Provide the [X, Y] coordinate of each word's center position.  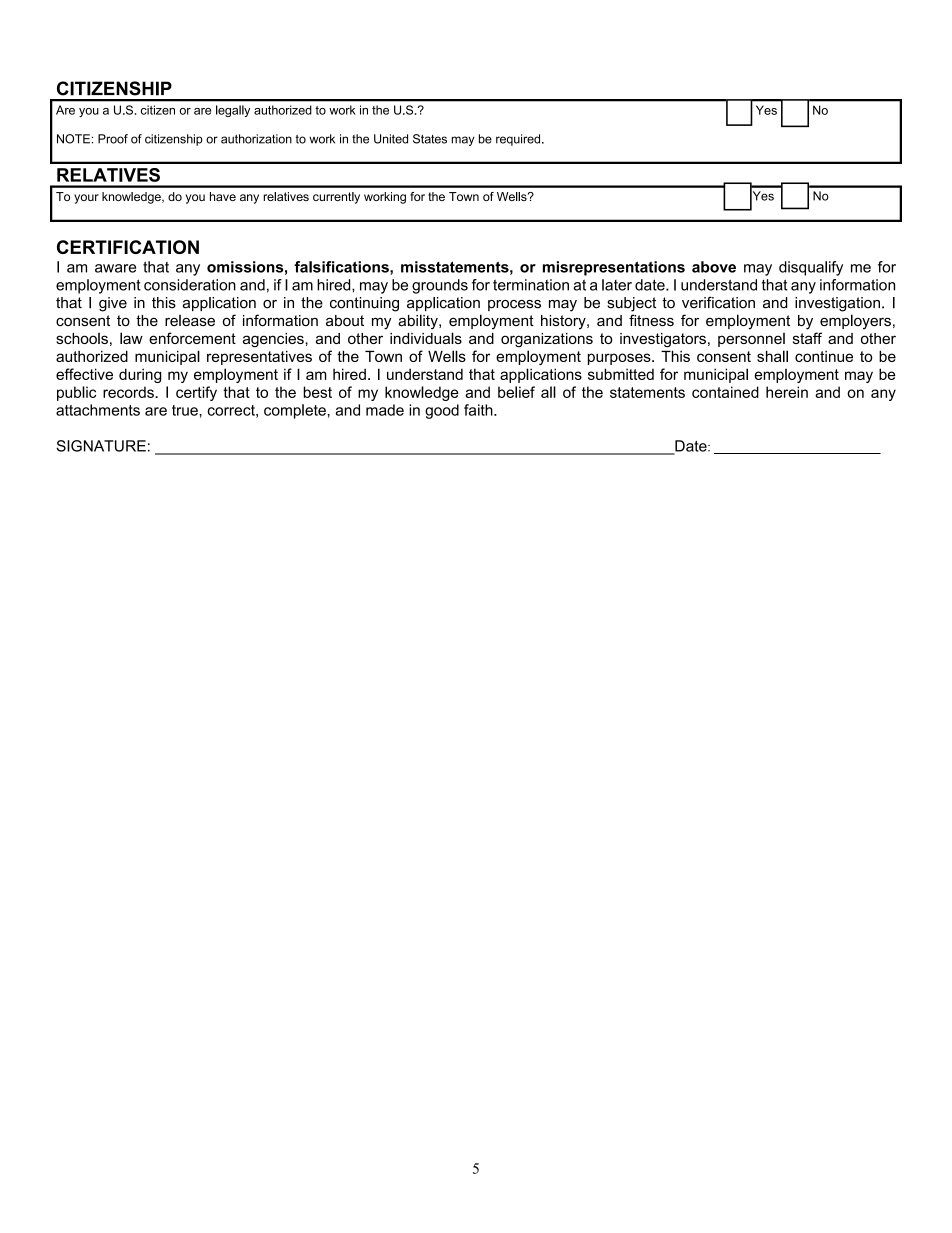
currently [336, 198]
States [430, 139]
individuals [426, 338]
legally [233, 111]
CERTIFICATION [128, 247]
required [519, 140]
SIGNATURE [101, 446]
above [714, 267]
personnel [751, 340]
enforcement [192, 338]
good [442, 411]
